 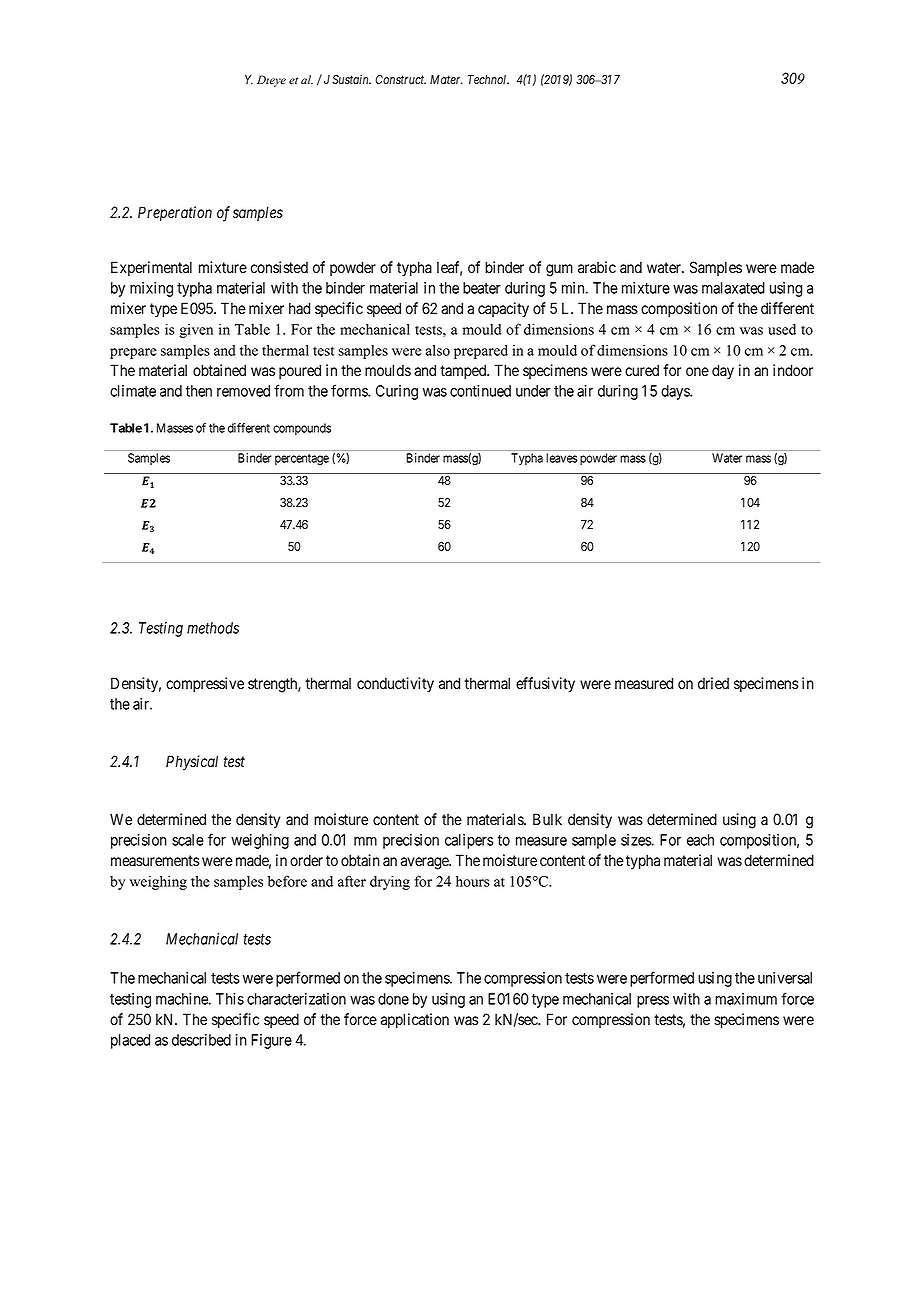 I want to click on Preperation, so click(x=175, y=213).
